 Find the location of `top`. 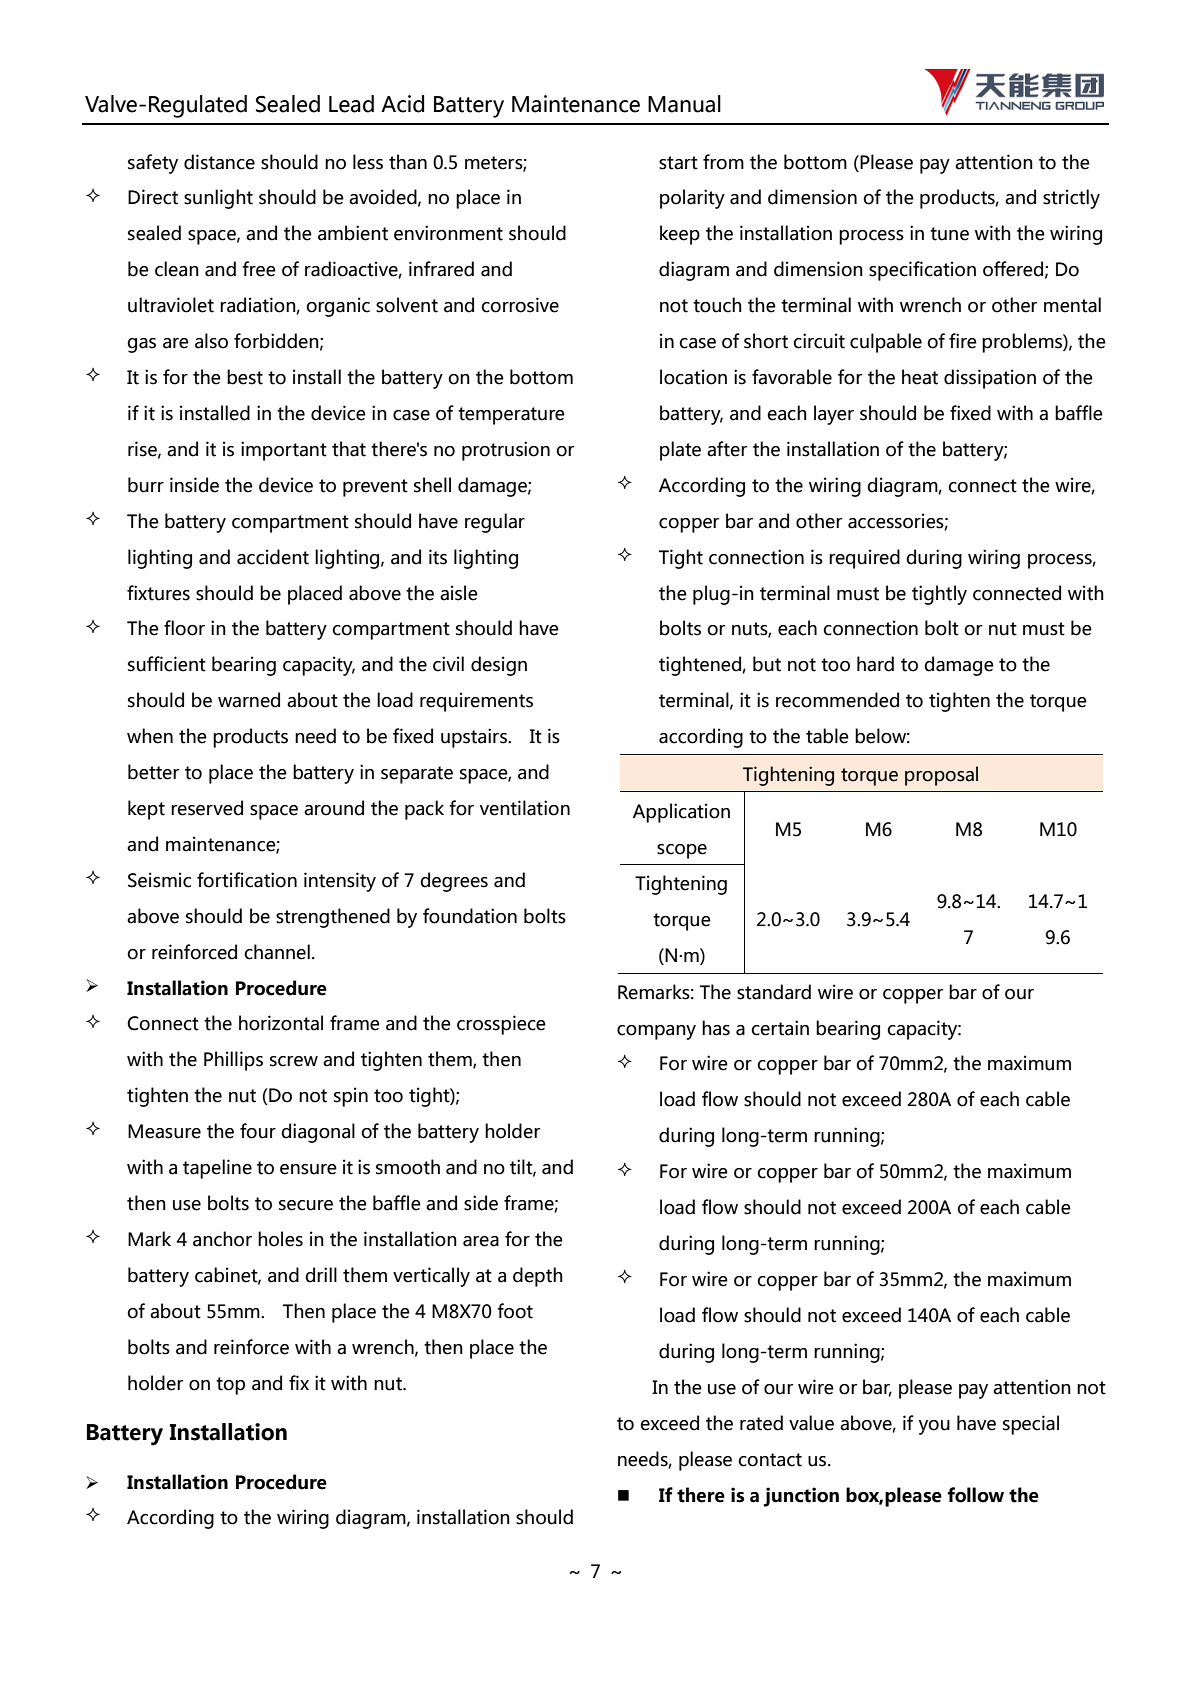

top is located at coordinates (230, 1386).
